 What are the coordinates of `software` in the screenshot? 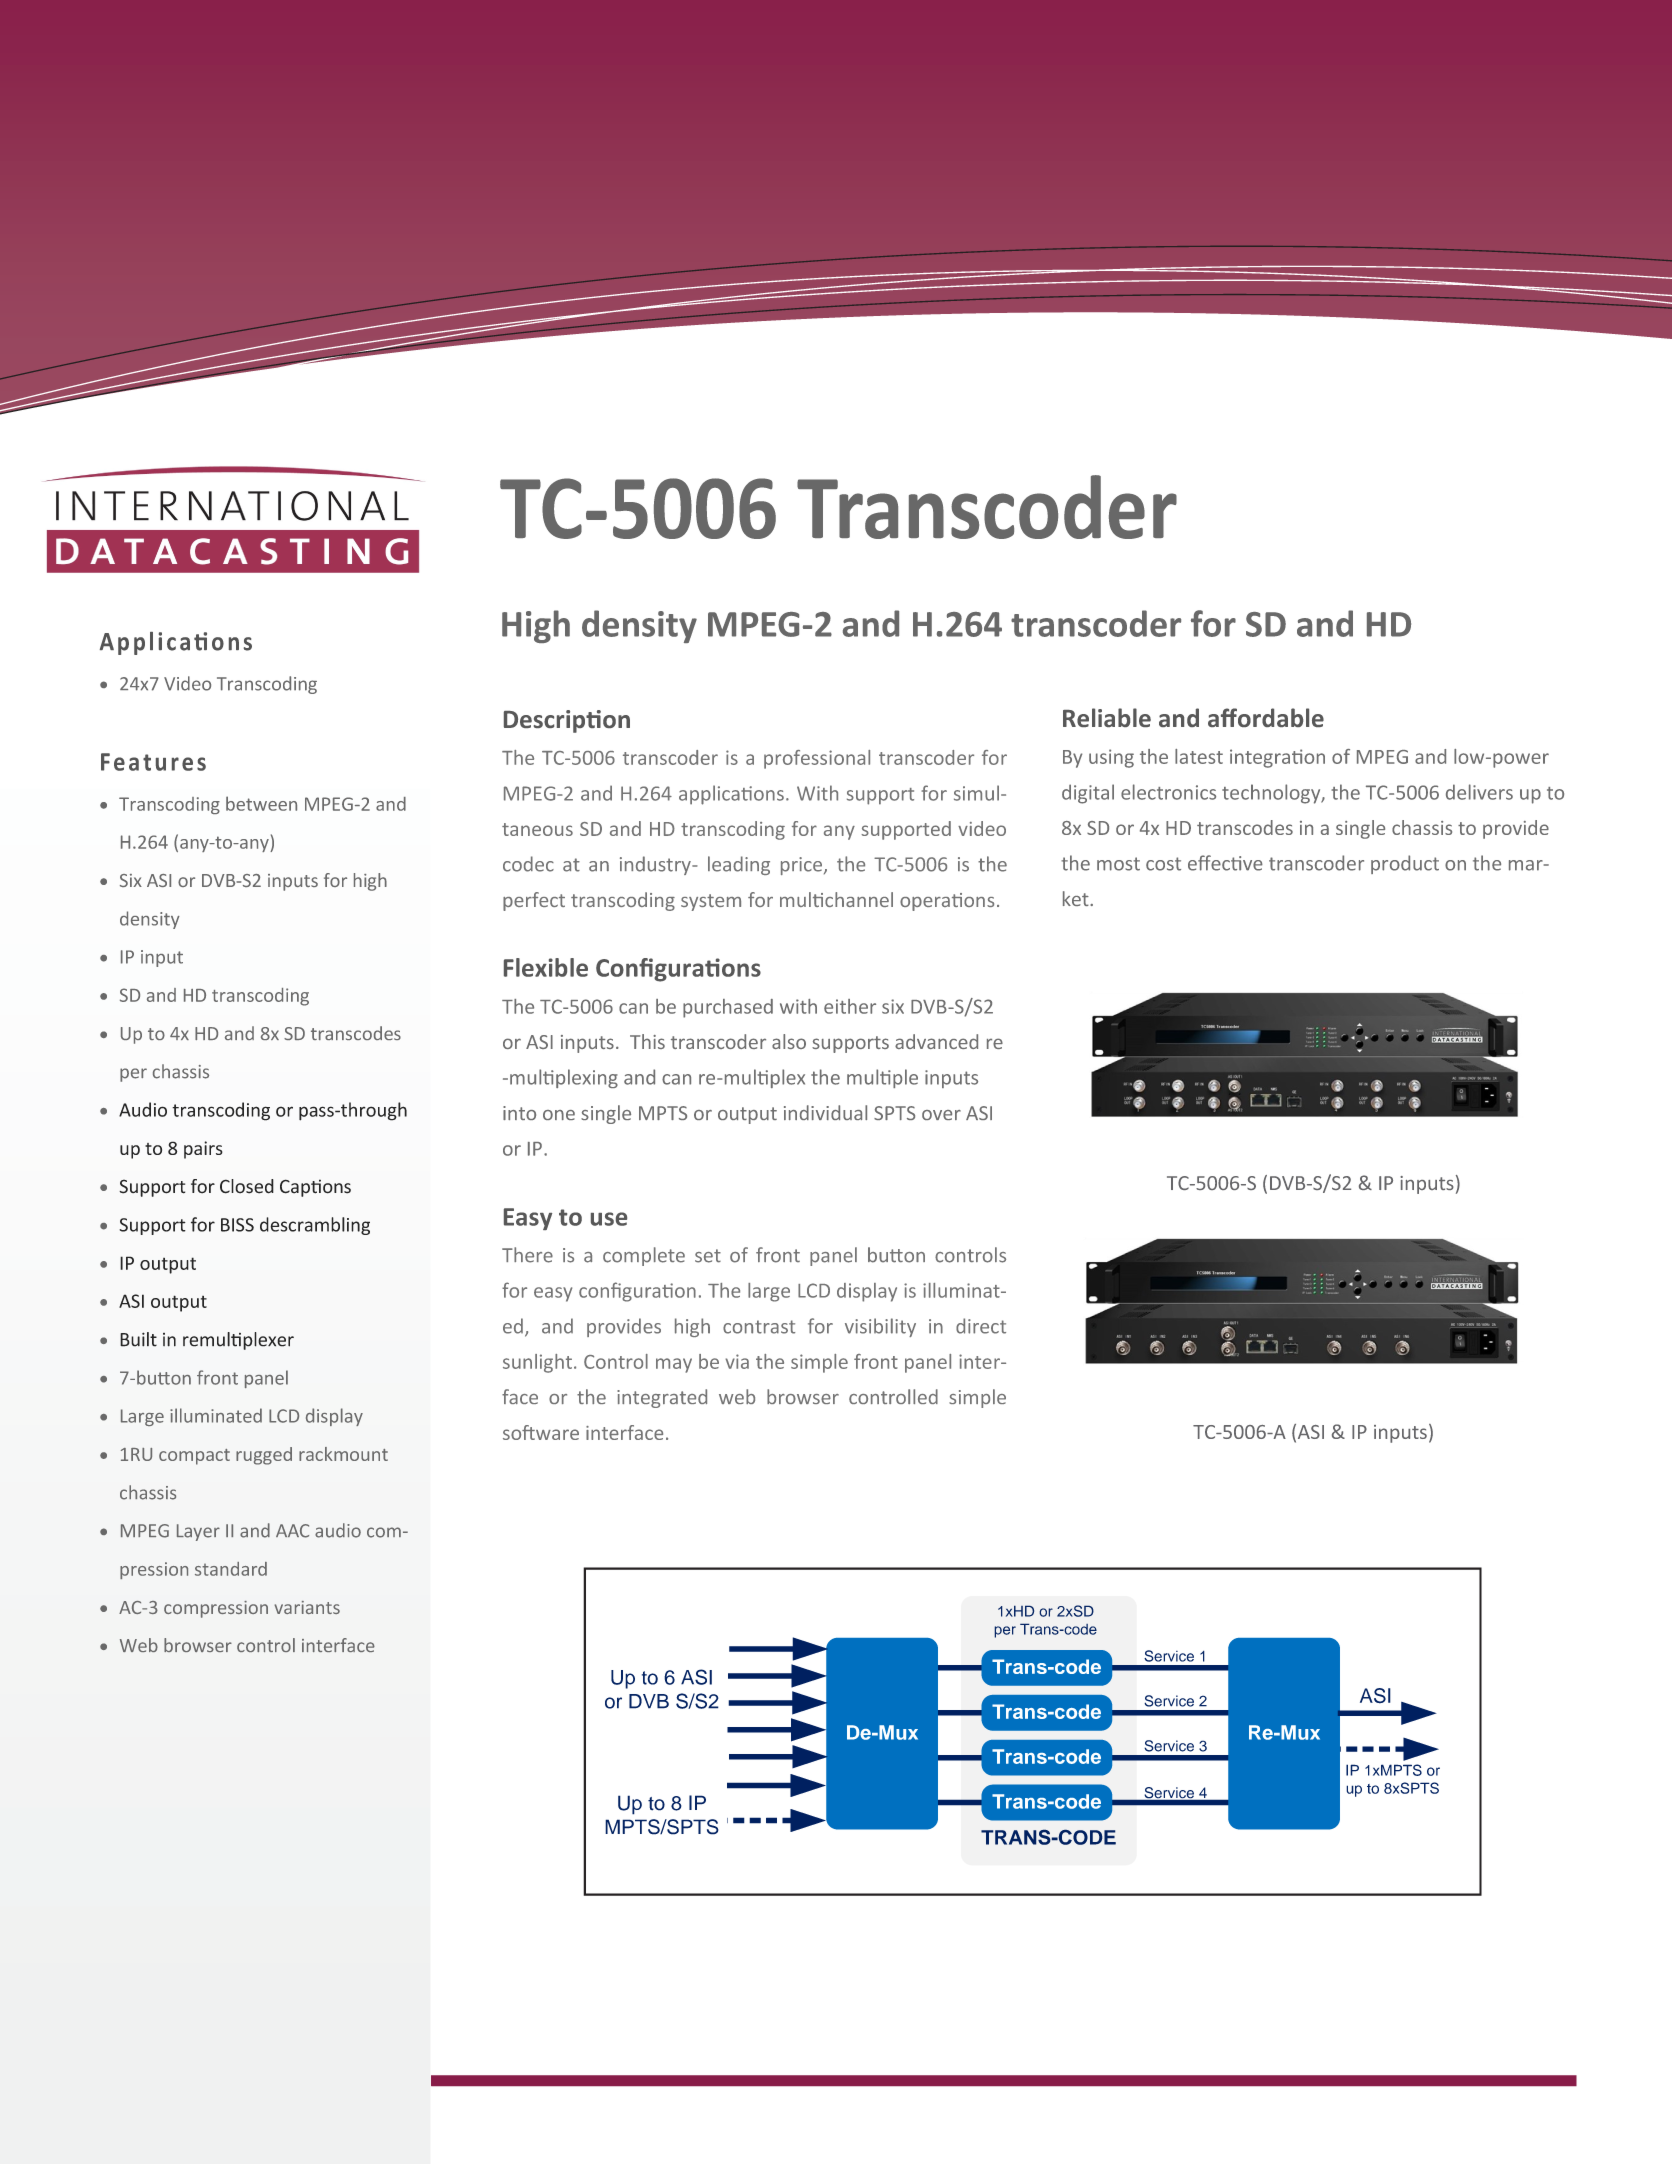 It's located at (541, 1432).
